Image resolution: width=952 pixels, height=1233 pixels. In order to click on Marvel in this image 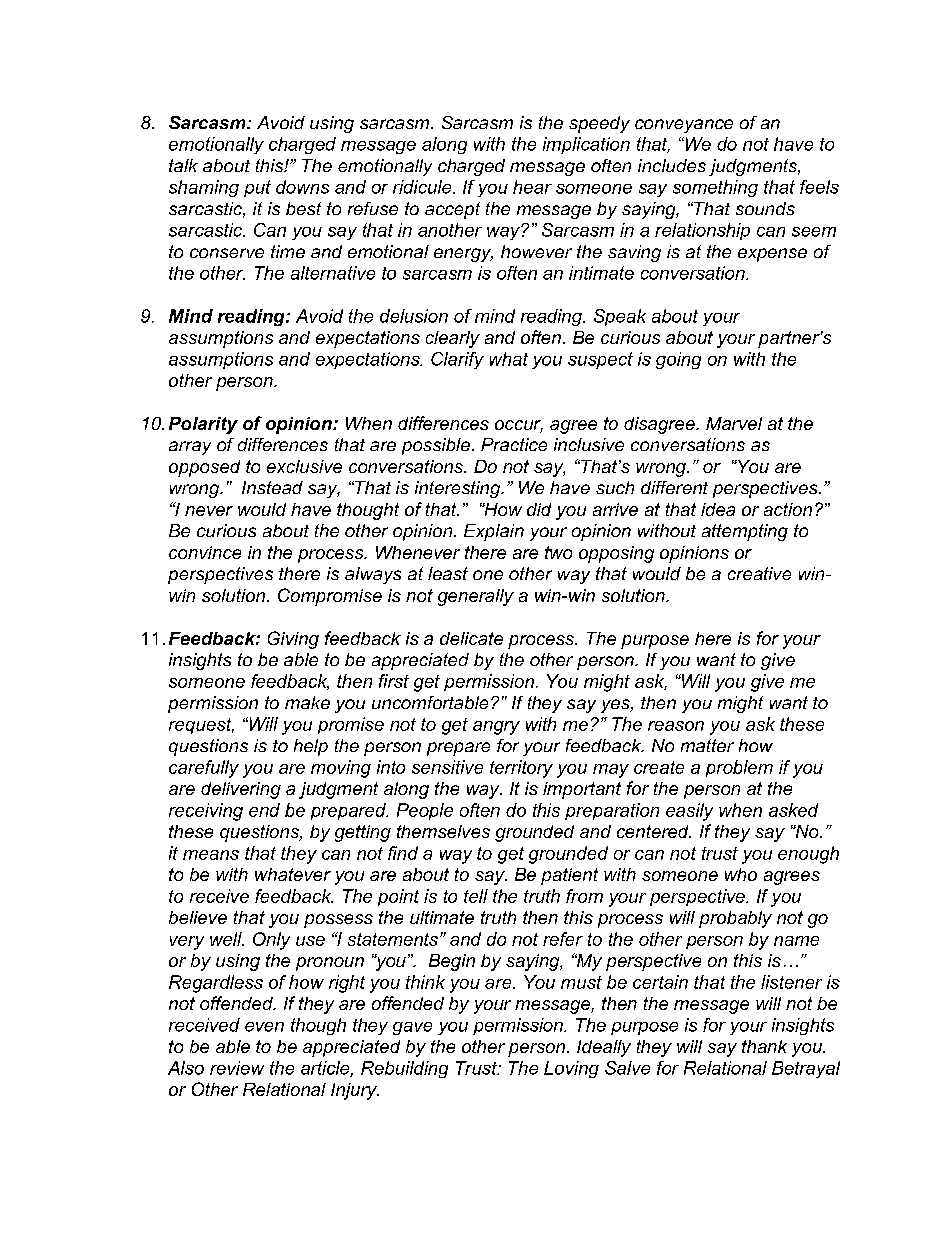, I will do `click(734, 423)`.
